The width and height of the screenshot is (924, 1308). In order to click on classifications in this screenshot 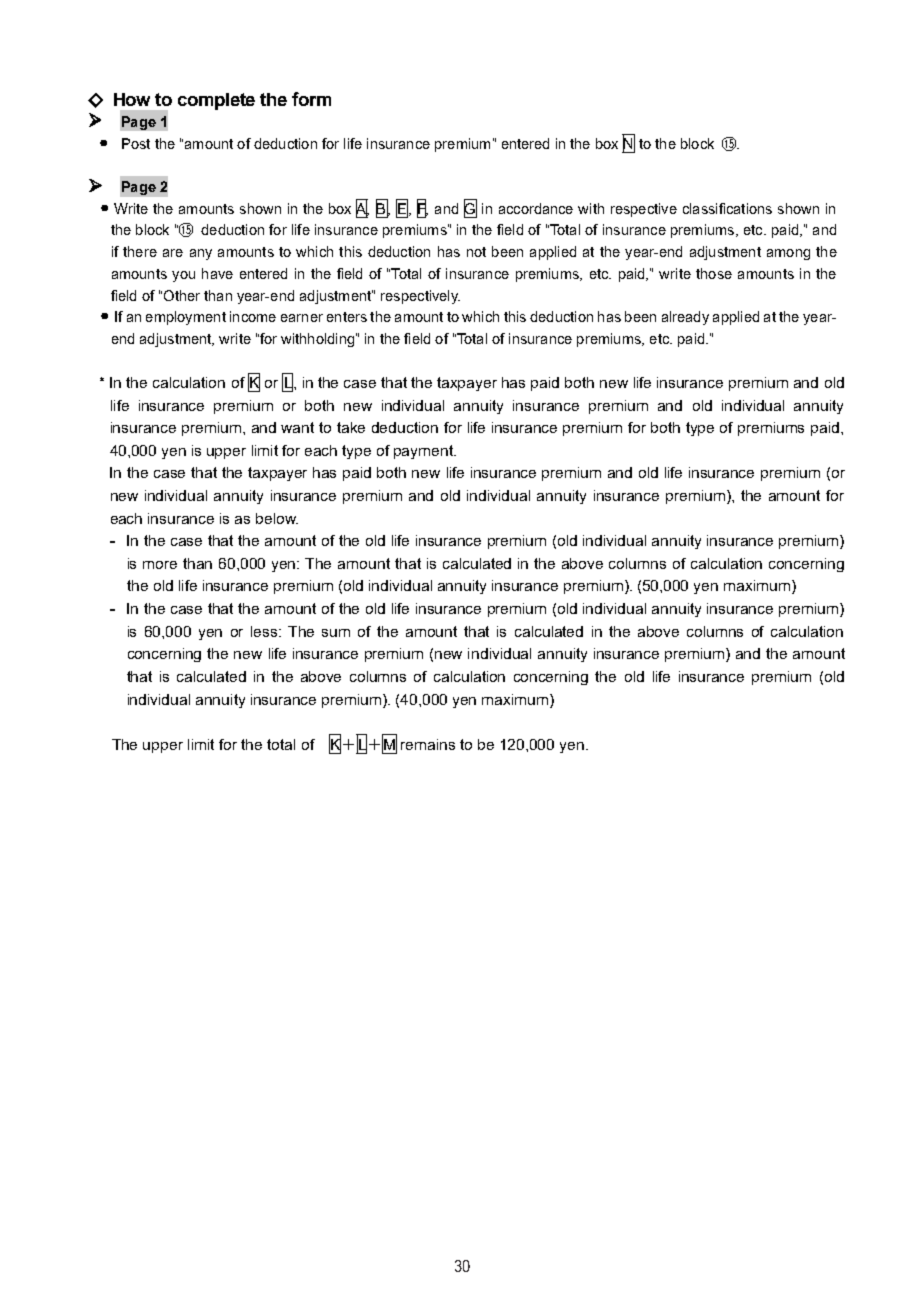, I will do `click(727, 208)`.
